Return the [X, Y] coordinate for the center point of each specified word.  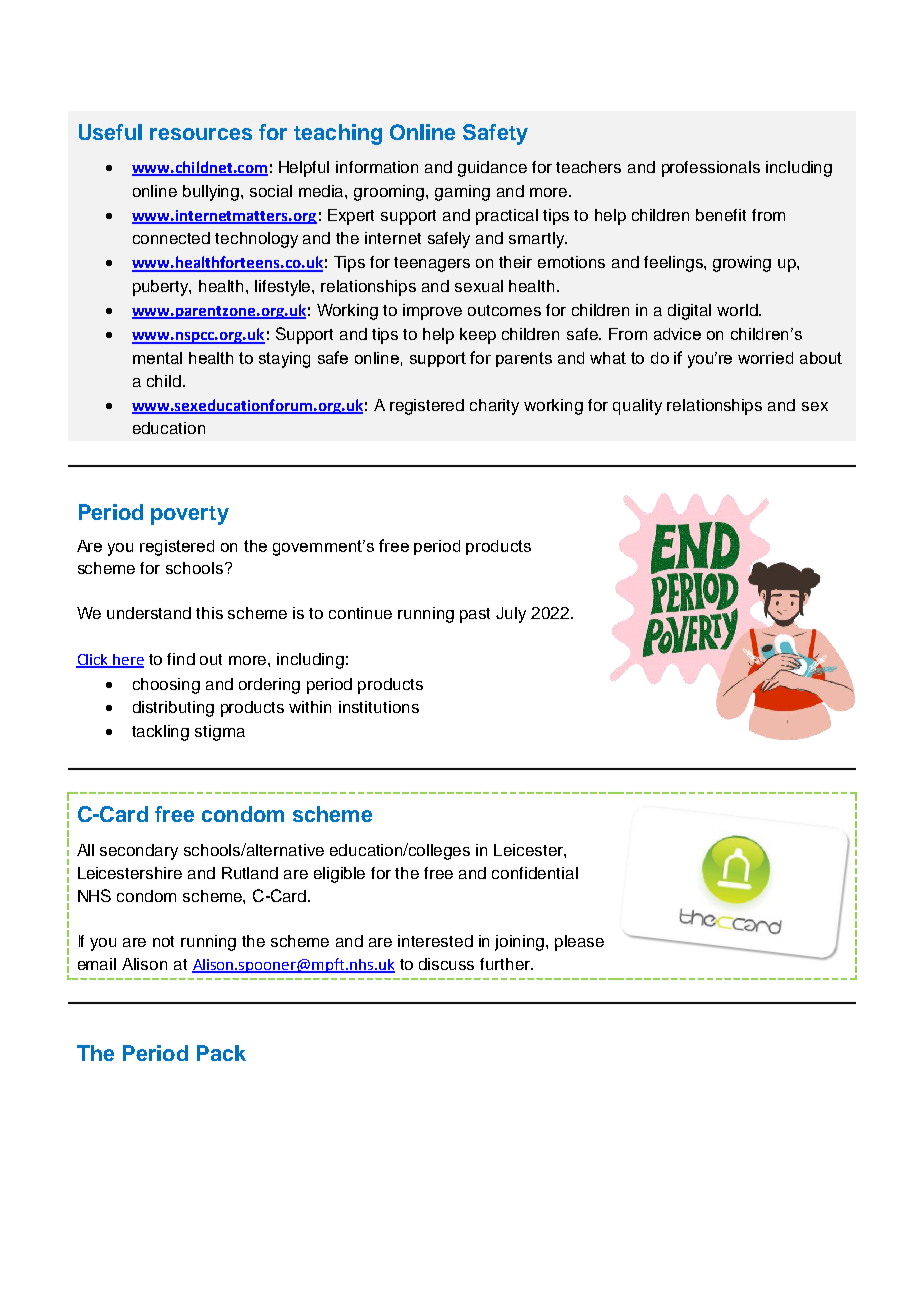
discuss [446, 964]
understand [149, 613]
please [579, 943]
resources [201, 134]
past [475, 615]
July [511, 615]
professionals [711, 169]
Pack [221, 1053]
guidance [492, 169]
